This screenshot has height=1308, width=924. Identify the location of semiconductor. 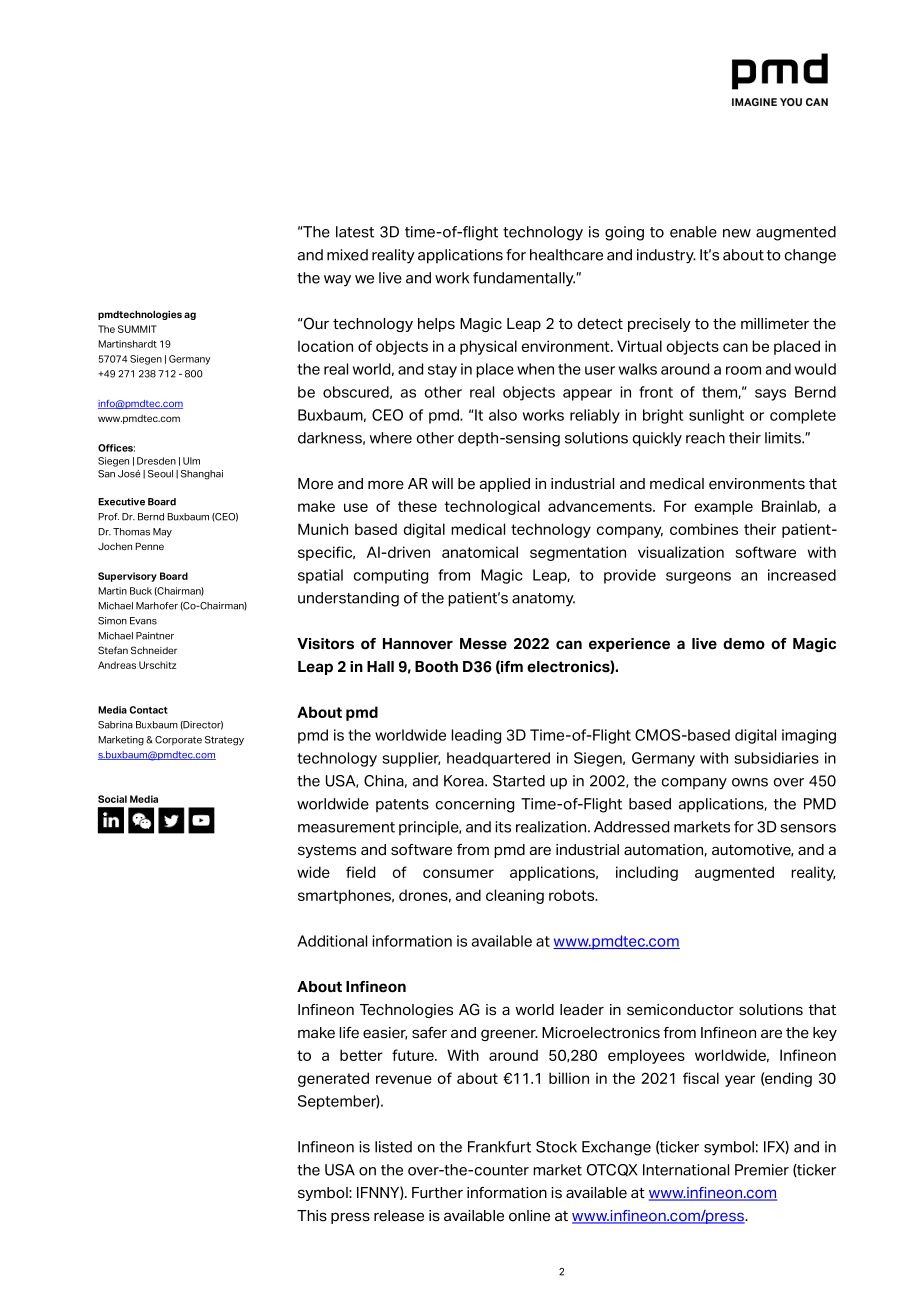
(680, 1010).
